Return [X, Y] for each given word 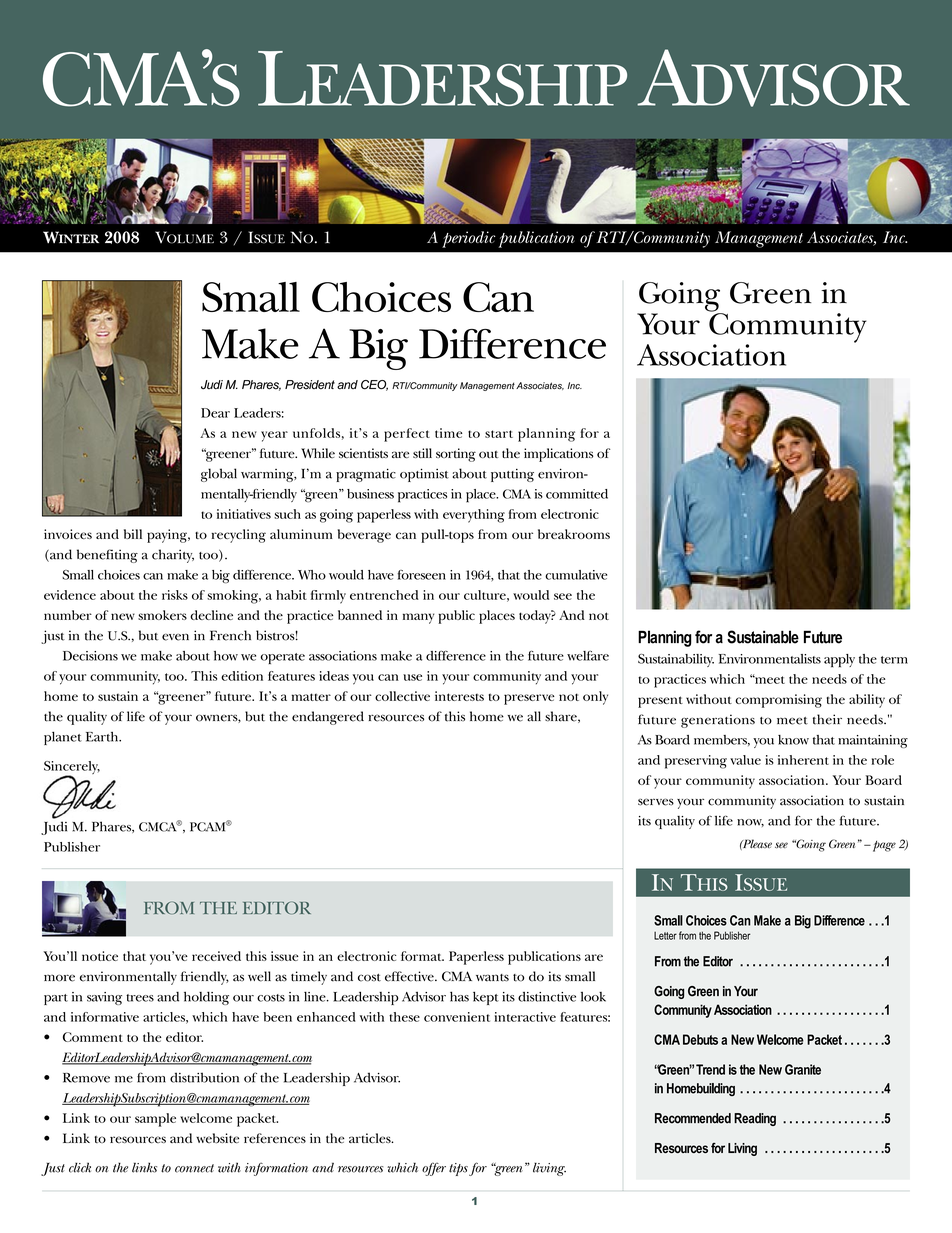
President [310, 385]
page [883, 846]
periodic [469, 239]
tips [458, 1169]
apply [839, 660]
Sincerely [72, 769]
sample [155, 1120]
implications [558, 455]
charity [173, 556]
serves [656, 802]
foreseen [422, 575]
